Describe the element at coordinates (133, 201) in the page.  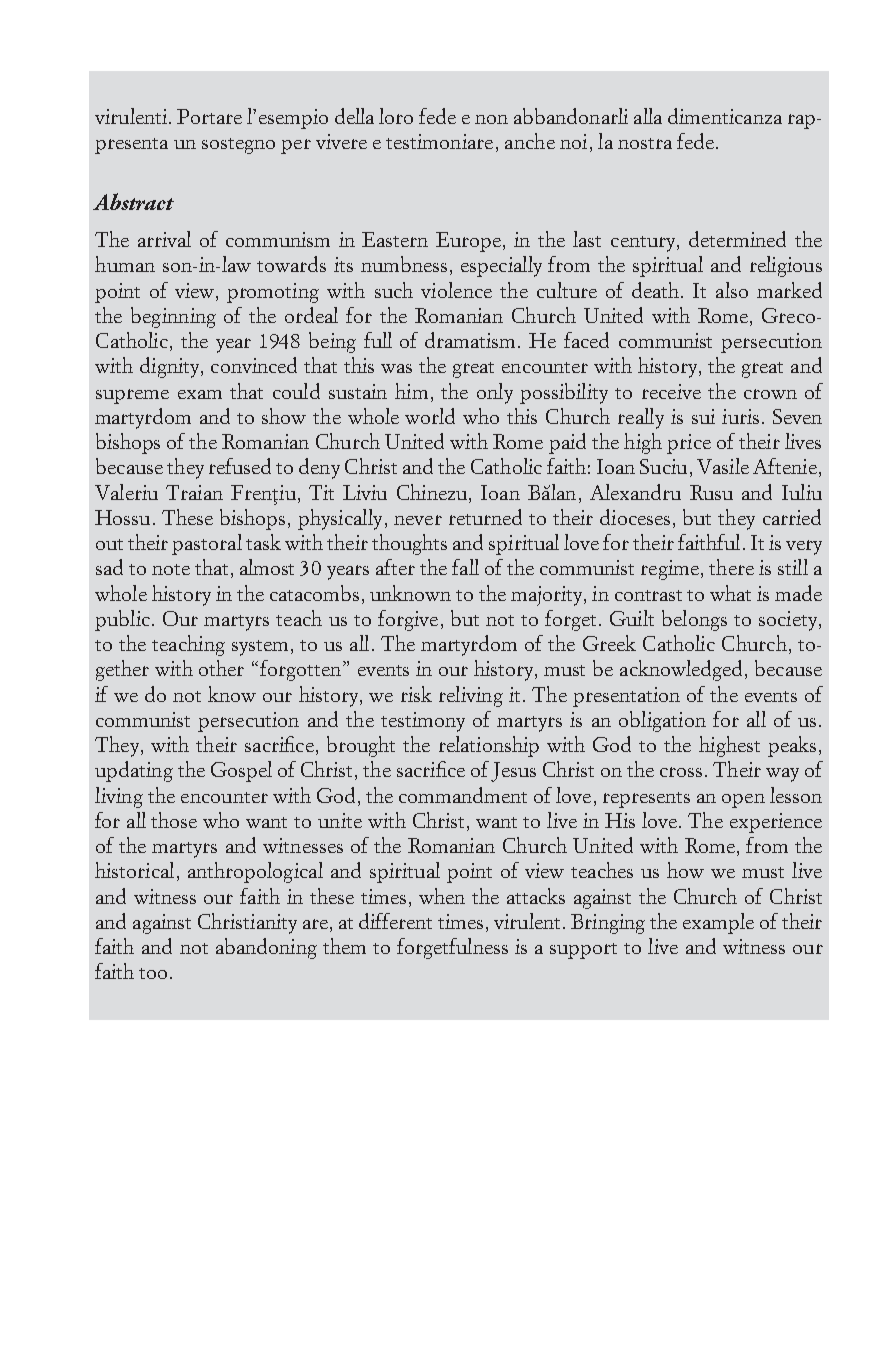
I see `Abstract` at that location.
